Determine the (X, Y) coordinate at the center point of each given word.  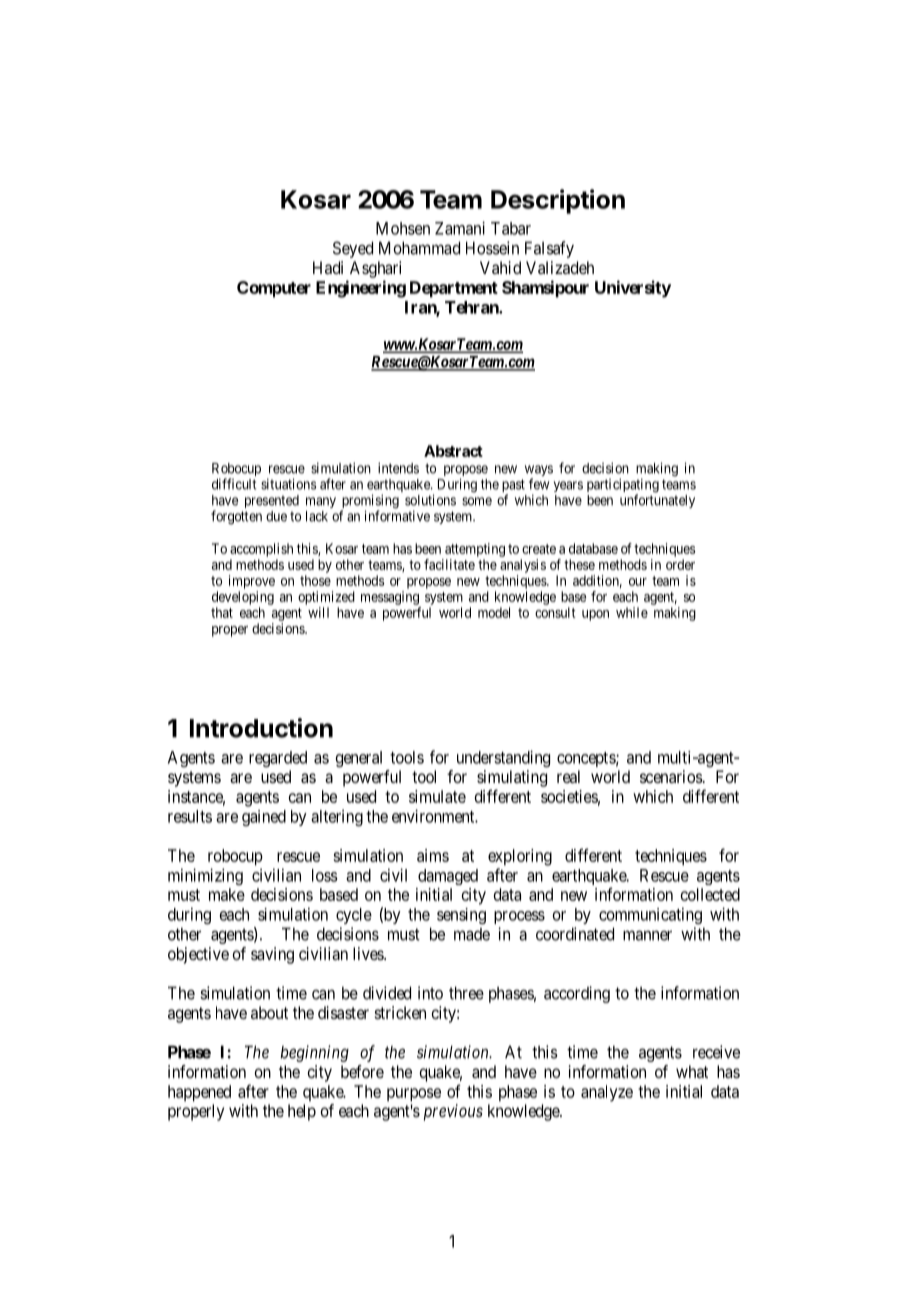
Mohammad (419, 248)
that (222, 612)
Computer (274, 289)
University (633, 289)
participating (623, 486)
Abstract (453, 451)
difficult (234, 484)
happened (199, 1093)
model (494, 612)
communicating (650, 915)
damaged (448, 877)
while (632, 612)
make (227, 894)
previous (453, 1112)
